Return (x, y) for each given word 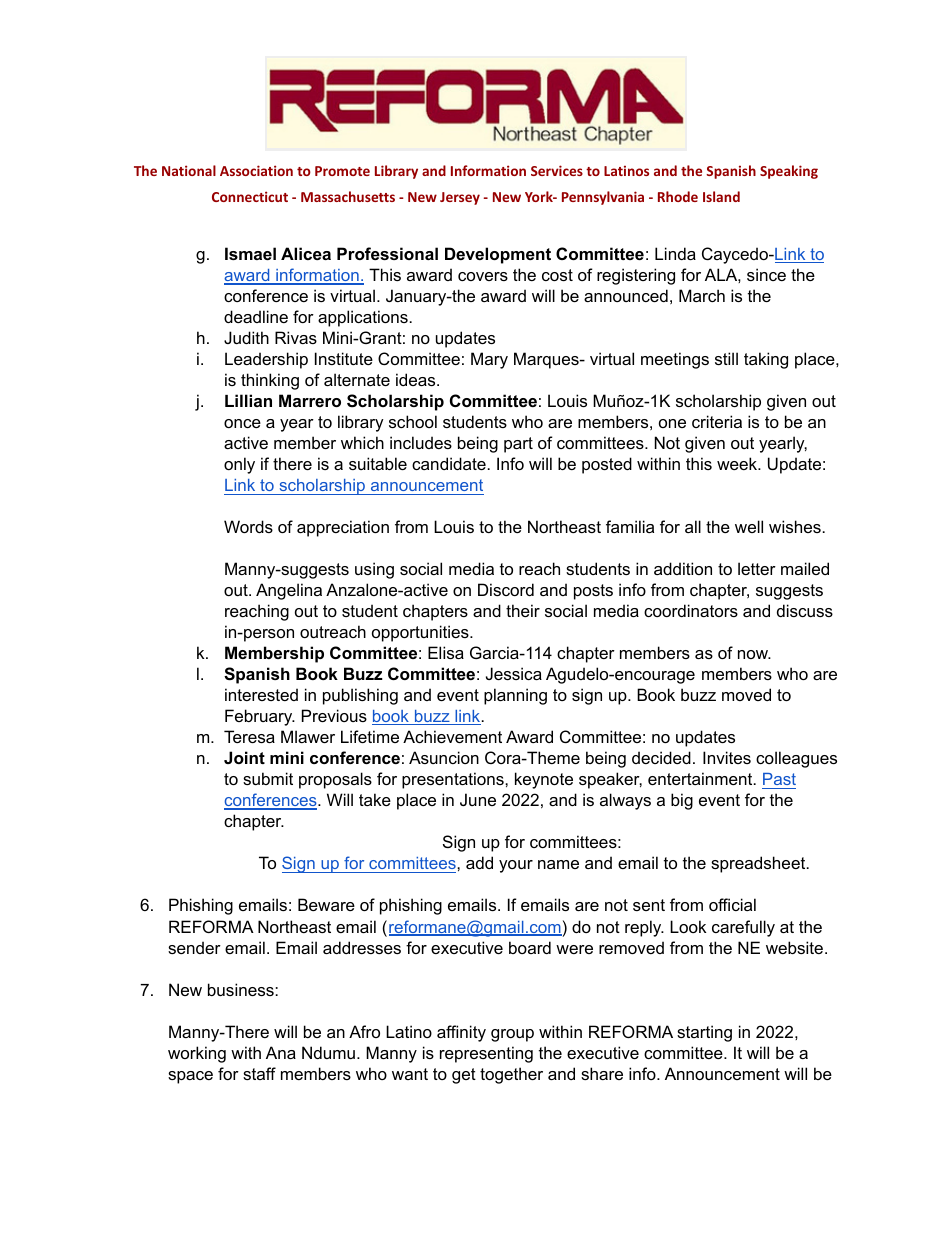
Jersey (460, 198)
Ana (281, 1052)
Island (721, 196)
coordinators (691, 610)
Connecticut (250, 196)
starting (704, 1033)
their (523, 610)
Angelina (289, 591)
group (512, 1035)
